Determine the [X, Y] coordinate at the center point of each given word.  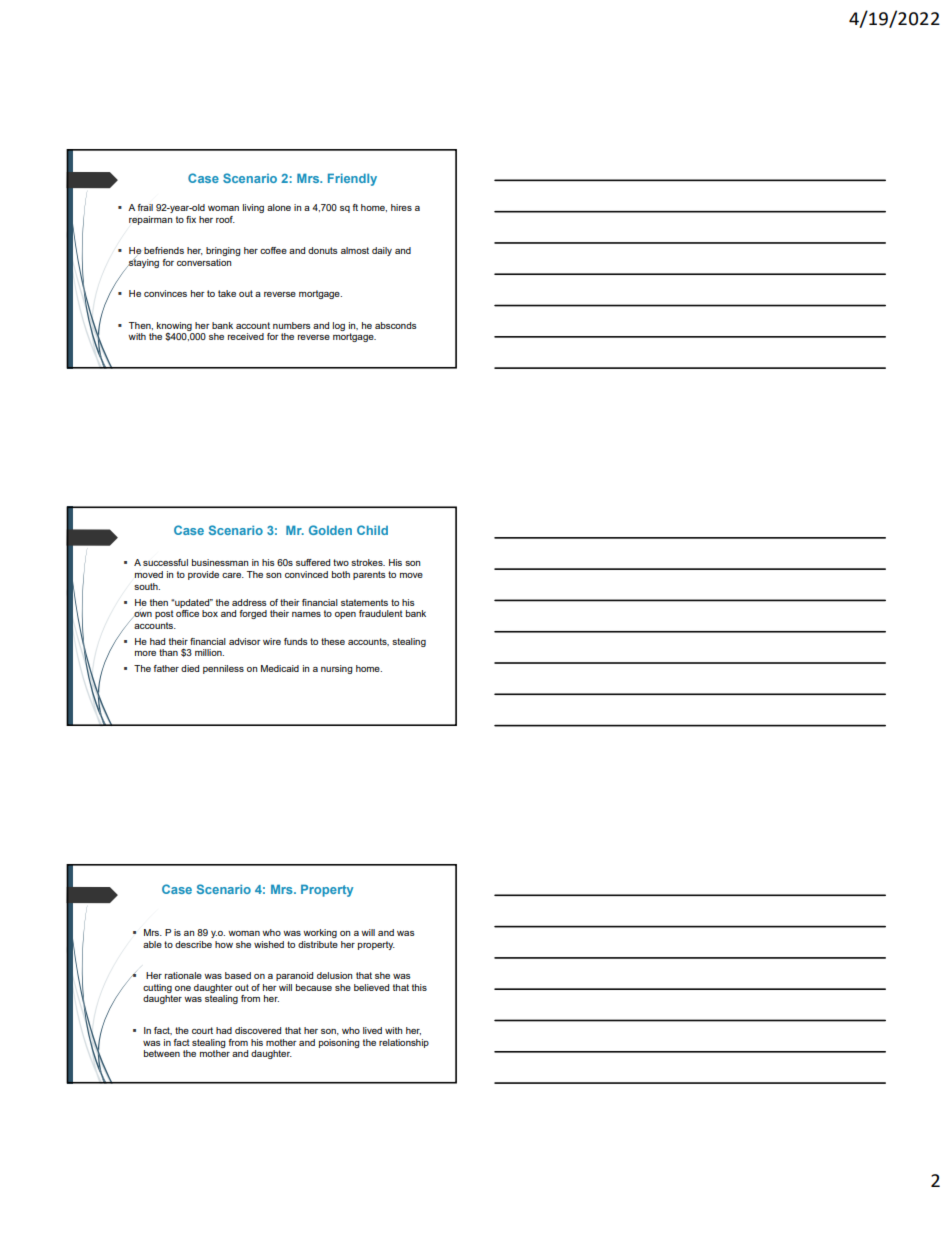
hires [401, 207]
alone [279, 207]
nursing [337, 669]
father [166, 668]
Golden [330, 530]
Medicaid [280, 668]
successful [165, 562]
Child [372, 530]
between [162, 1053]
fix [191, 219]
